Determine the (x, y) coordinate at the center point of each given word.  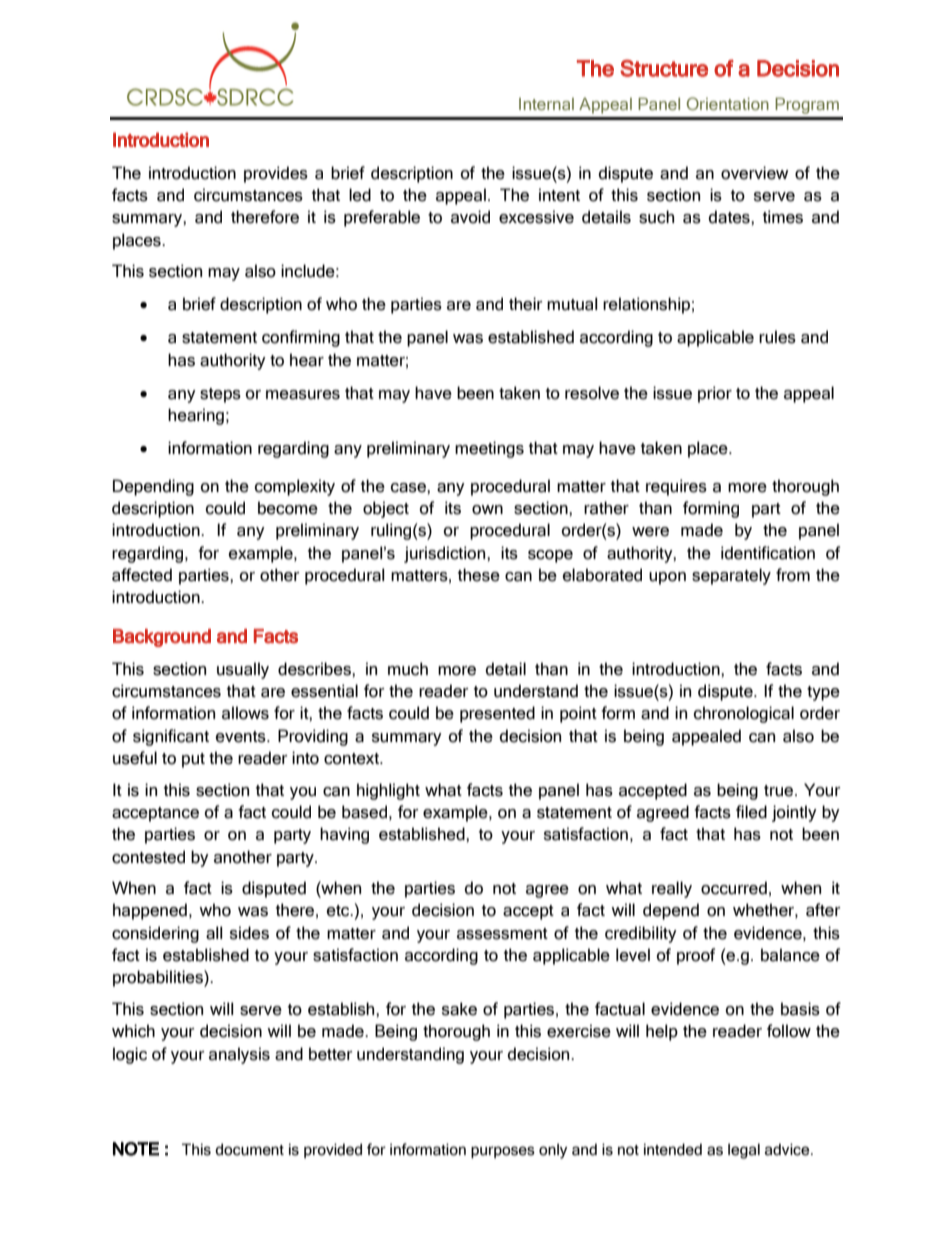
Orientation (728, 103)
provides (276, 174)
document (249, 1149)
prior (715, 394)
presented (497, 714)
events (242, 737)
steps (220, 395)
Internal (546, 104)
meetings (489, 449)
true (780, 791)
